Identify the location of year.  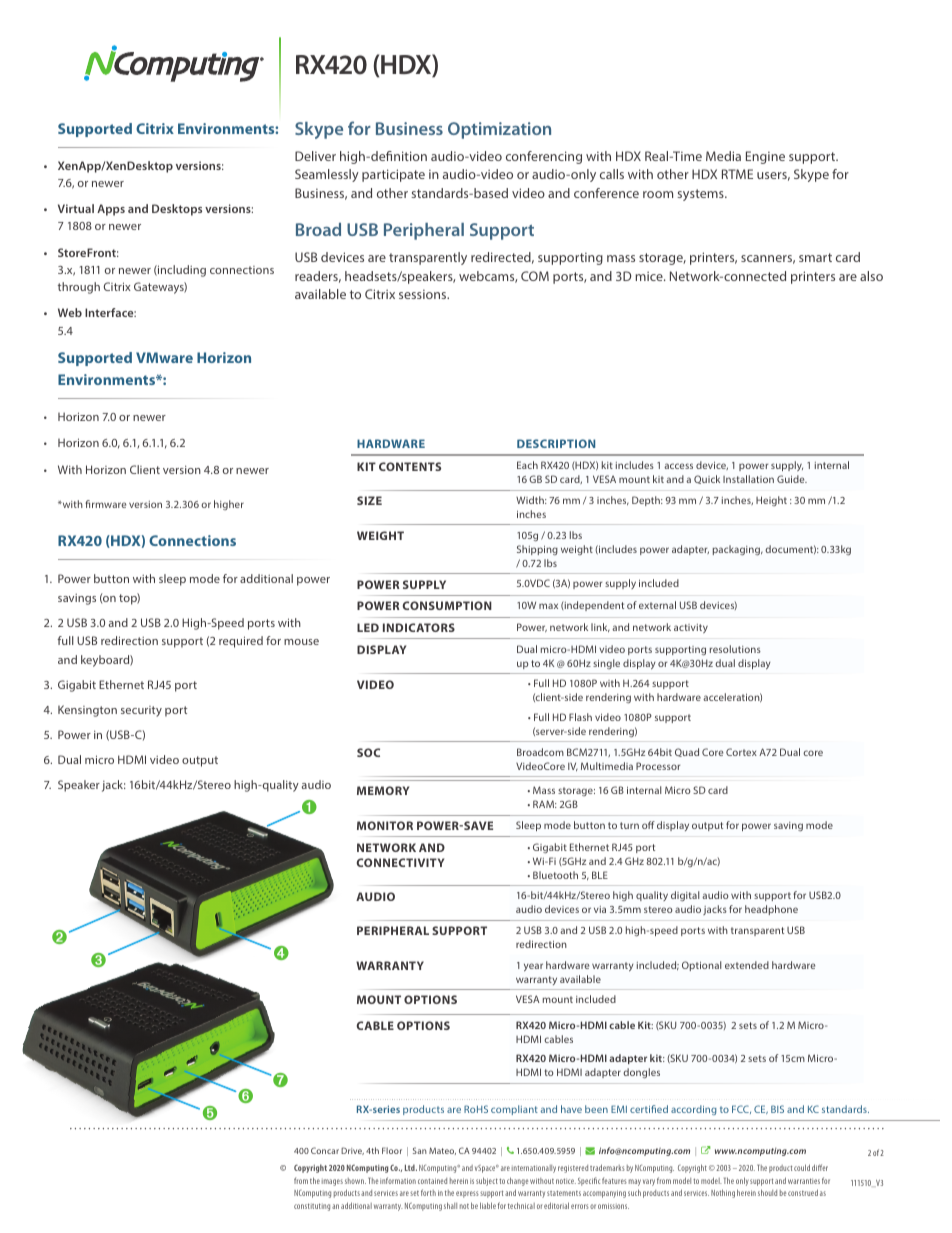
(533, 967).
